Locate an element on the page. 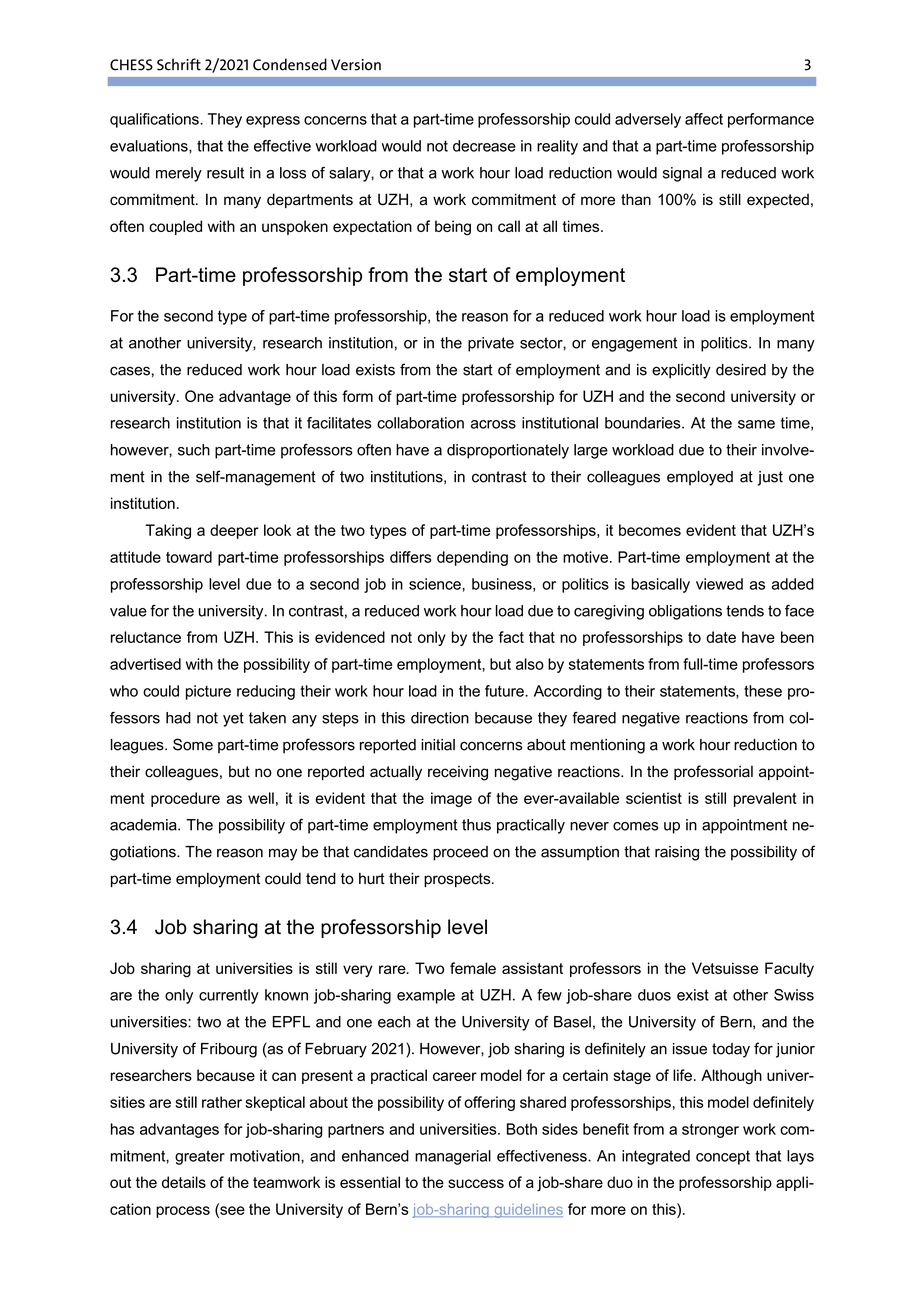  express is located at coordinates (273, 122).
